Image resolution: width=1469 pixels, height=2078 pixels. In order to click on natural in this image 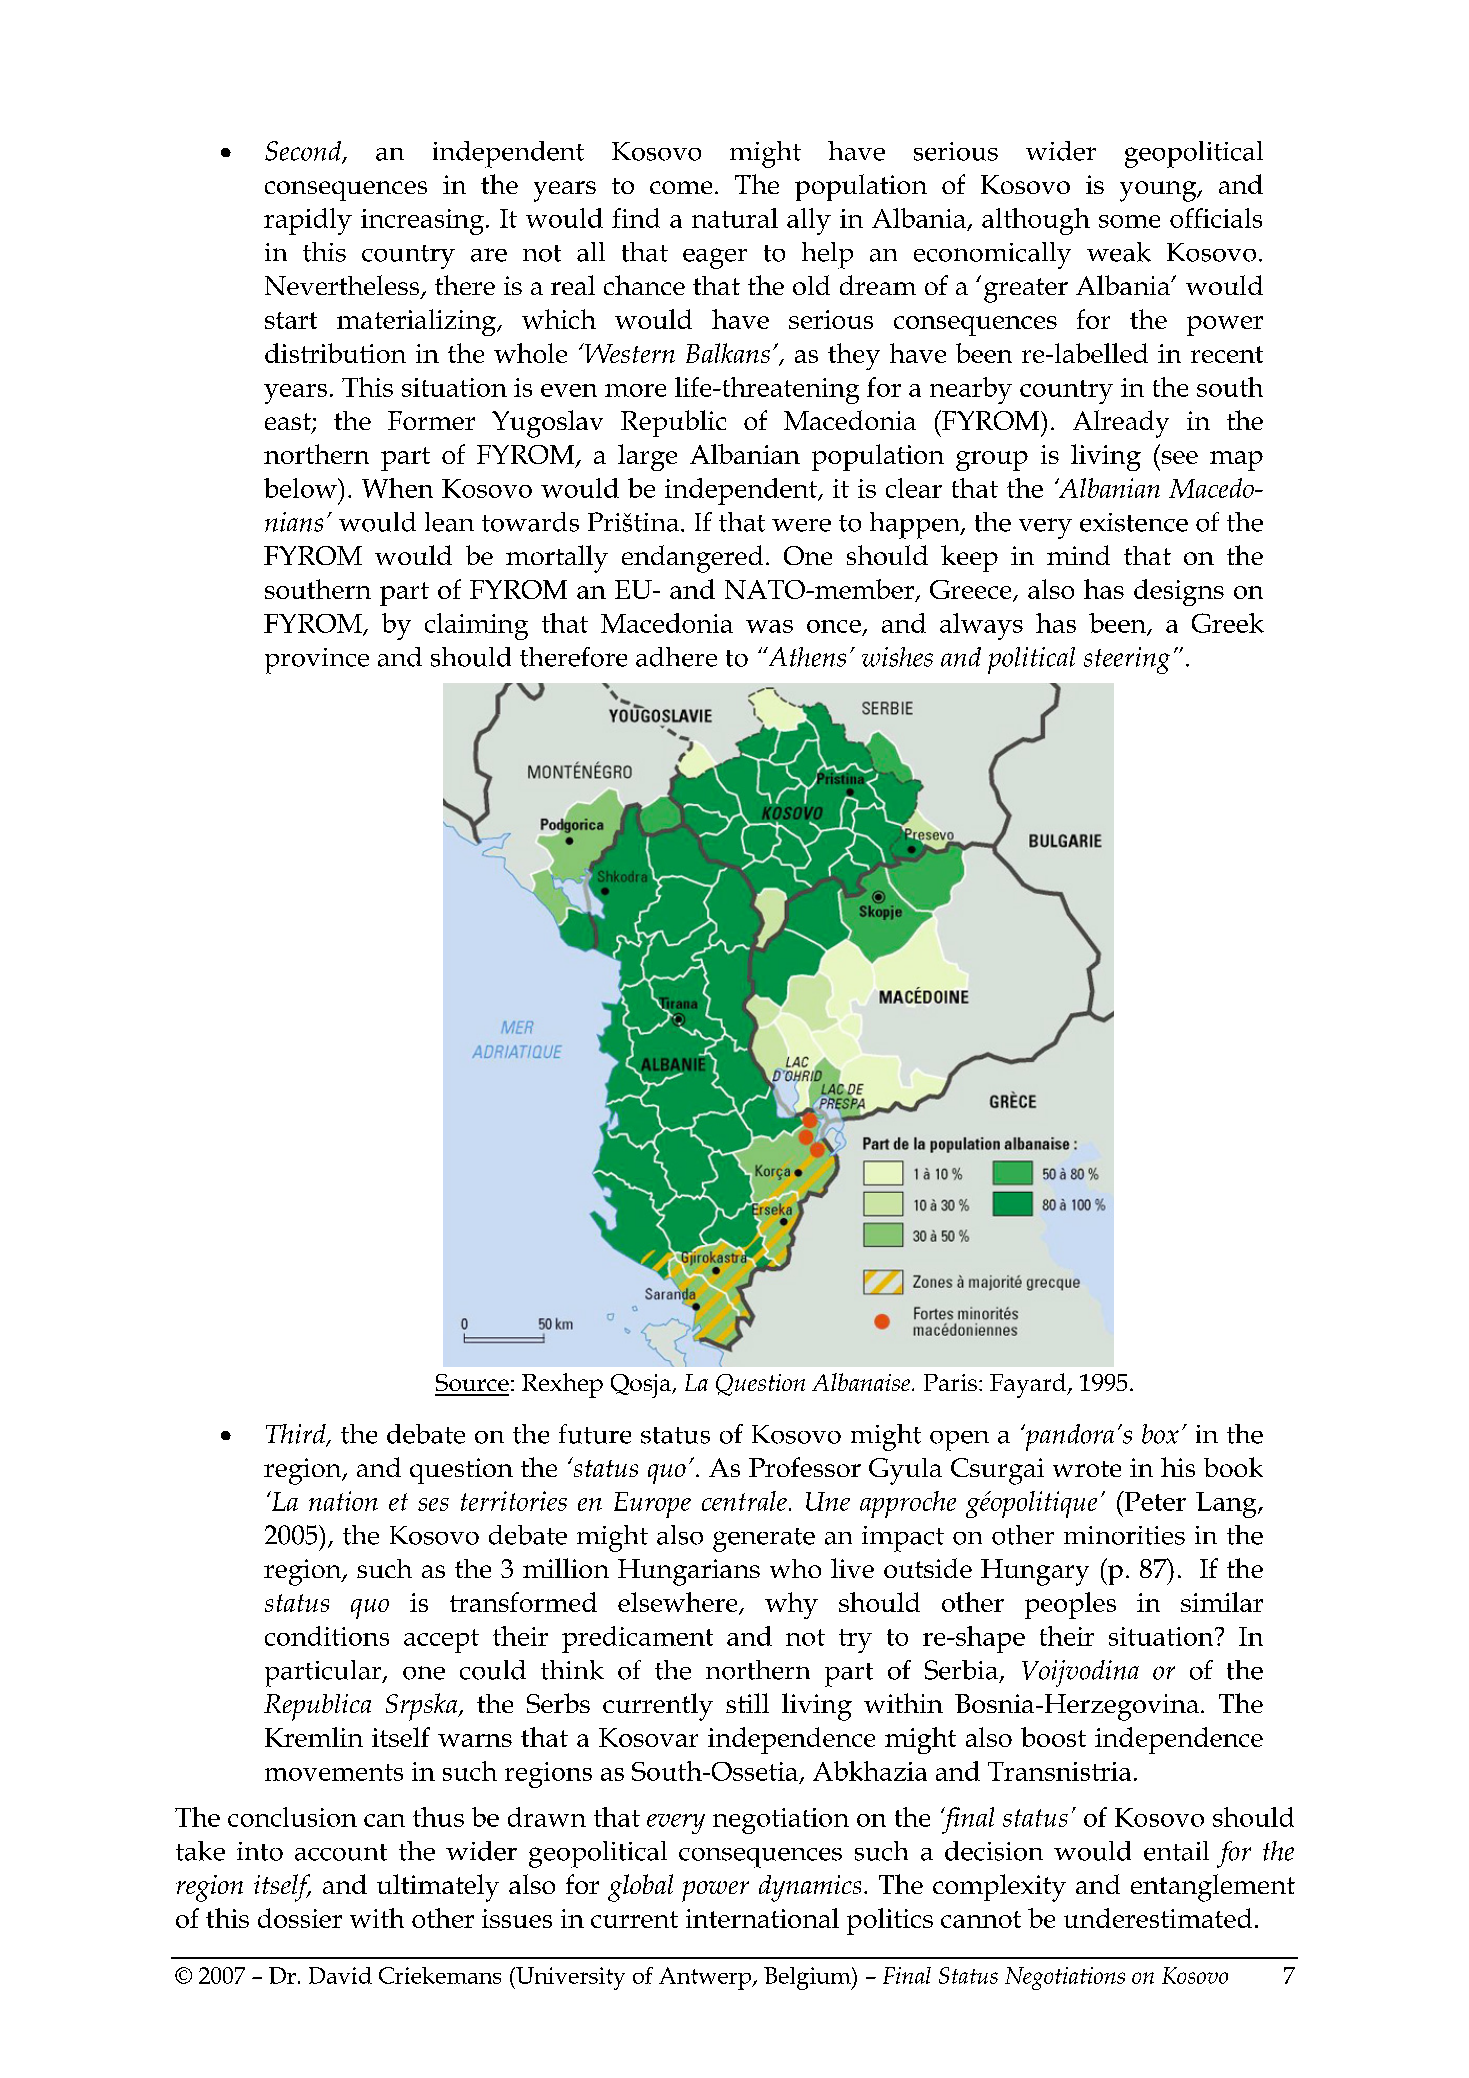, I will do `click(735, 218)`.
